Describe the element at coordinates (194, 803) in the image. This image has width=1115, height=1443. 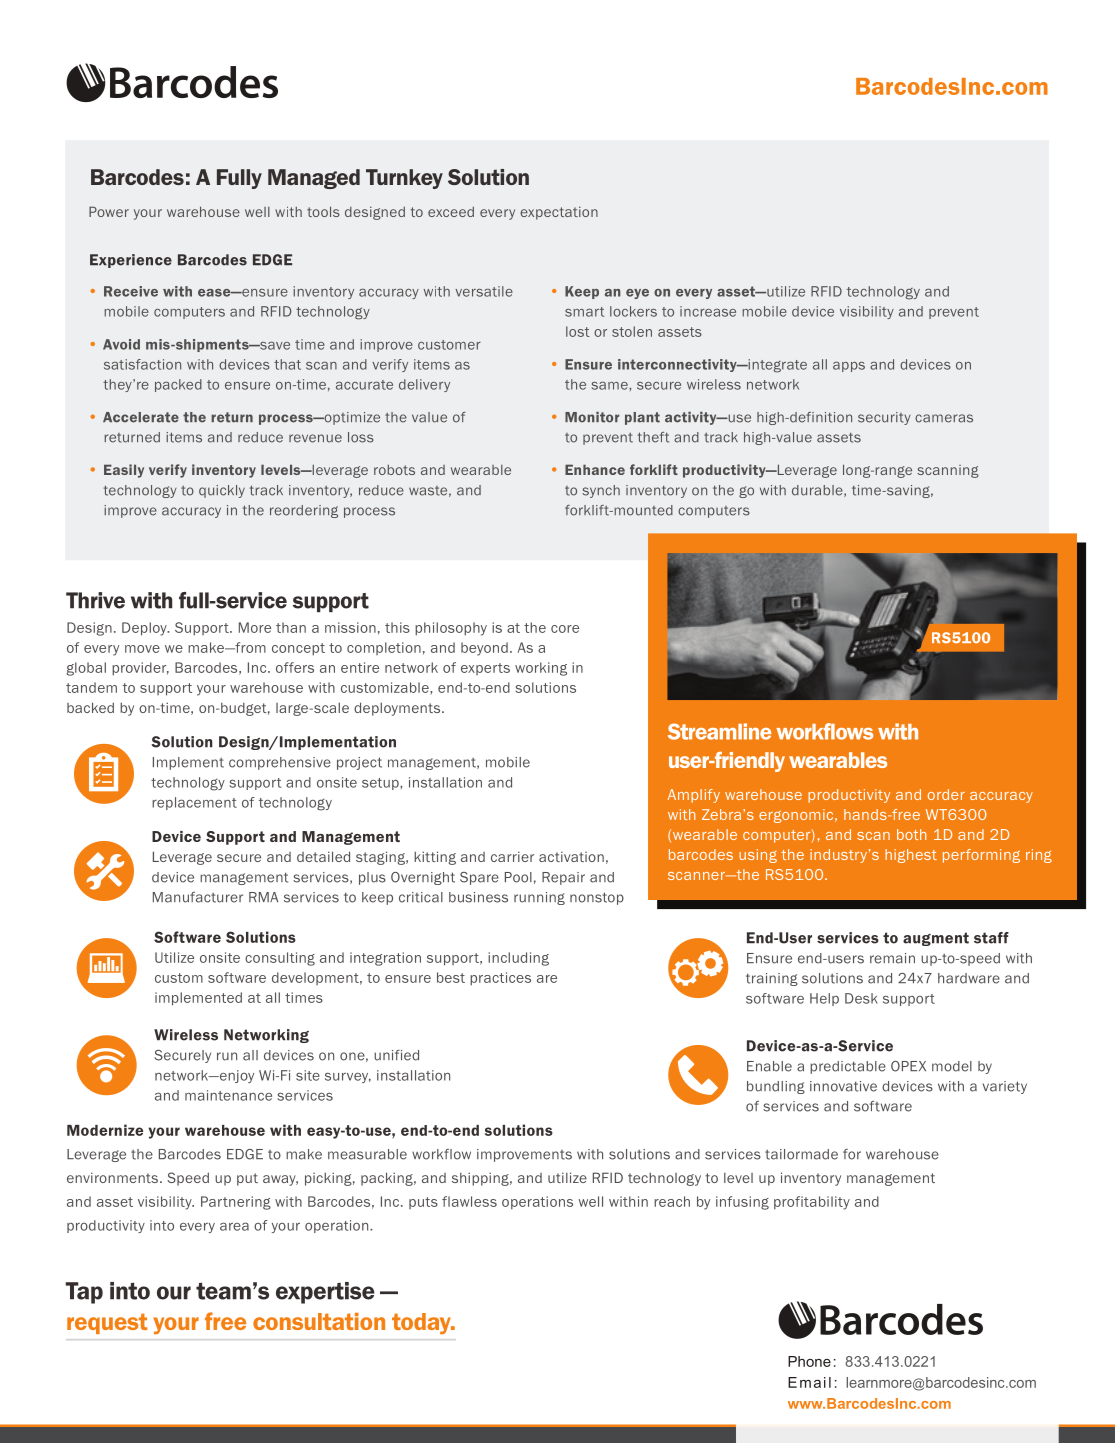
I see `replacement` at that location.
